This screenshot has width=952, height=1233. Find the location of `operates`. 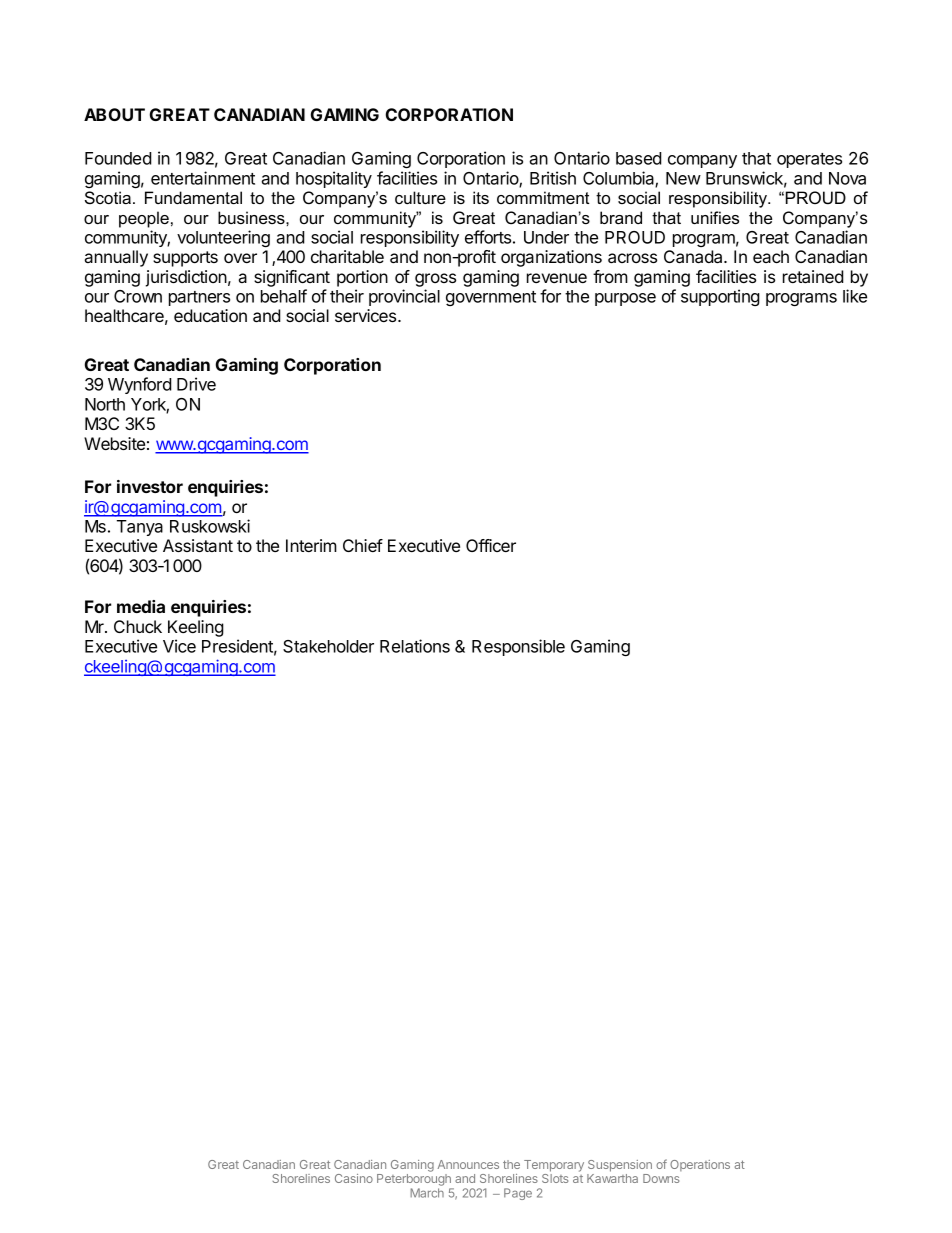

operates is located at coordinates (809, 160).
